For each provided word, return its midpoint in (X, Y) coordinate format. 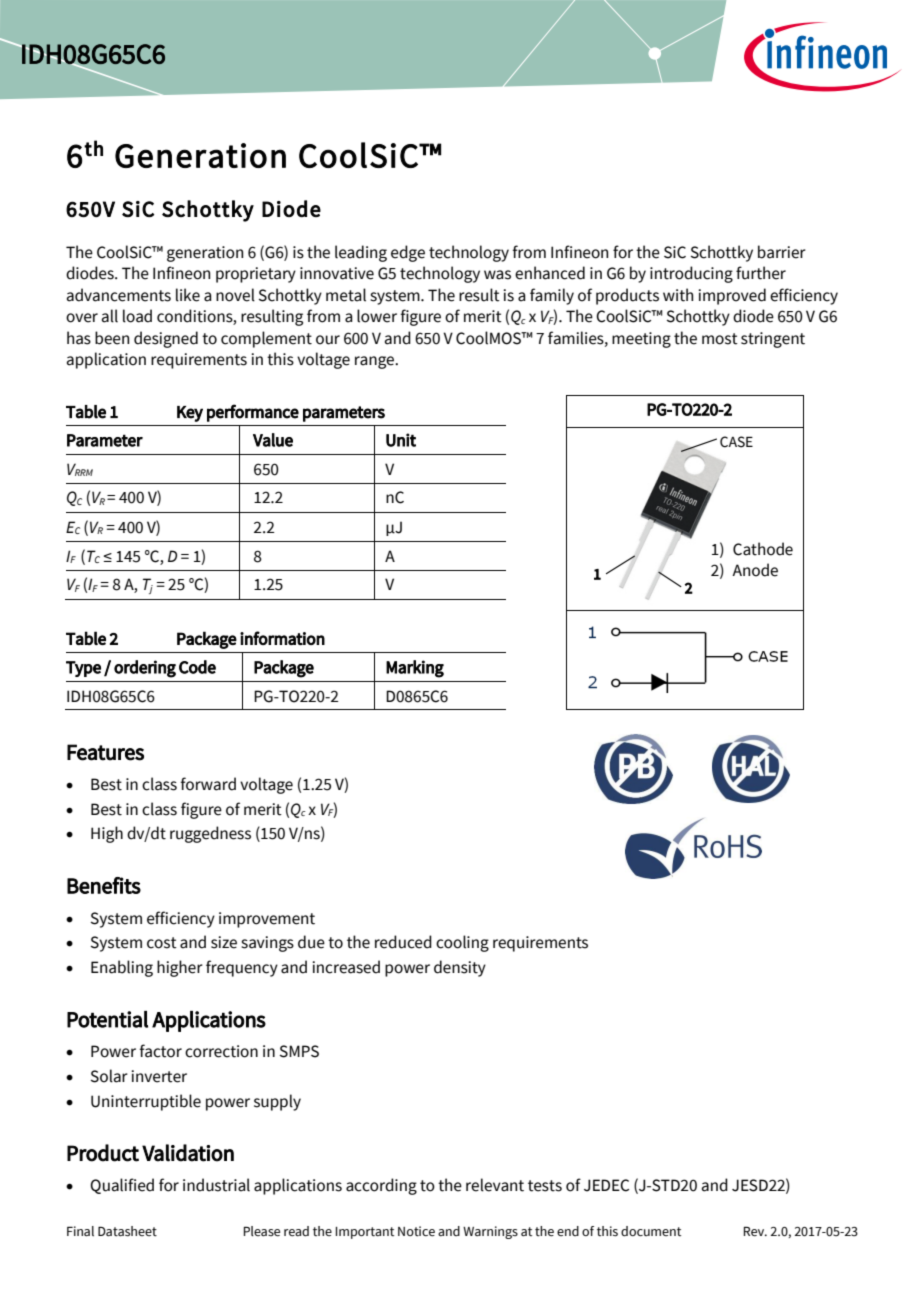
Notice (416, 1231)
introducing (691, 274)
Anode (755, 570)
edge (408, 253)
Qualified (122, 1186)
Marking (415, 669)
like (188, 295)
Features (105, 752)
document (651, 1231)
